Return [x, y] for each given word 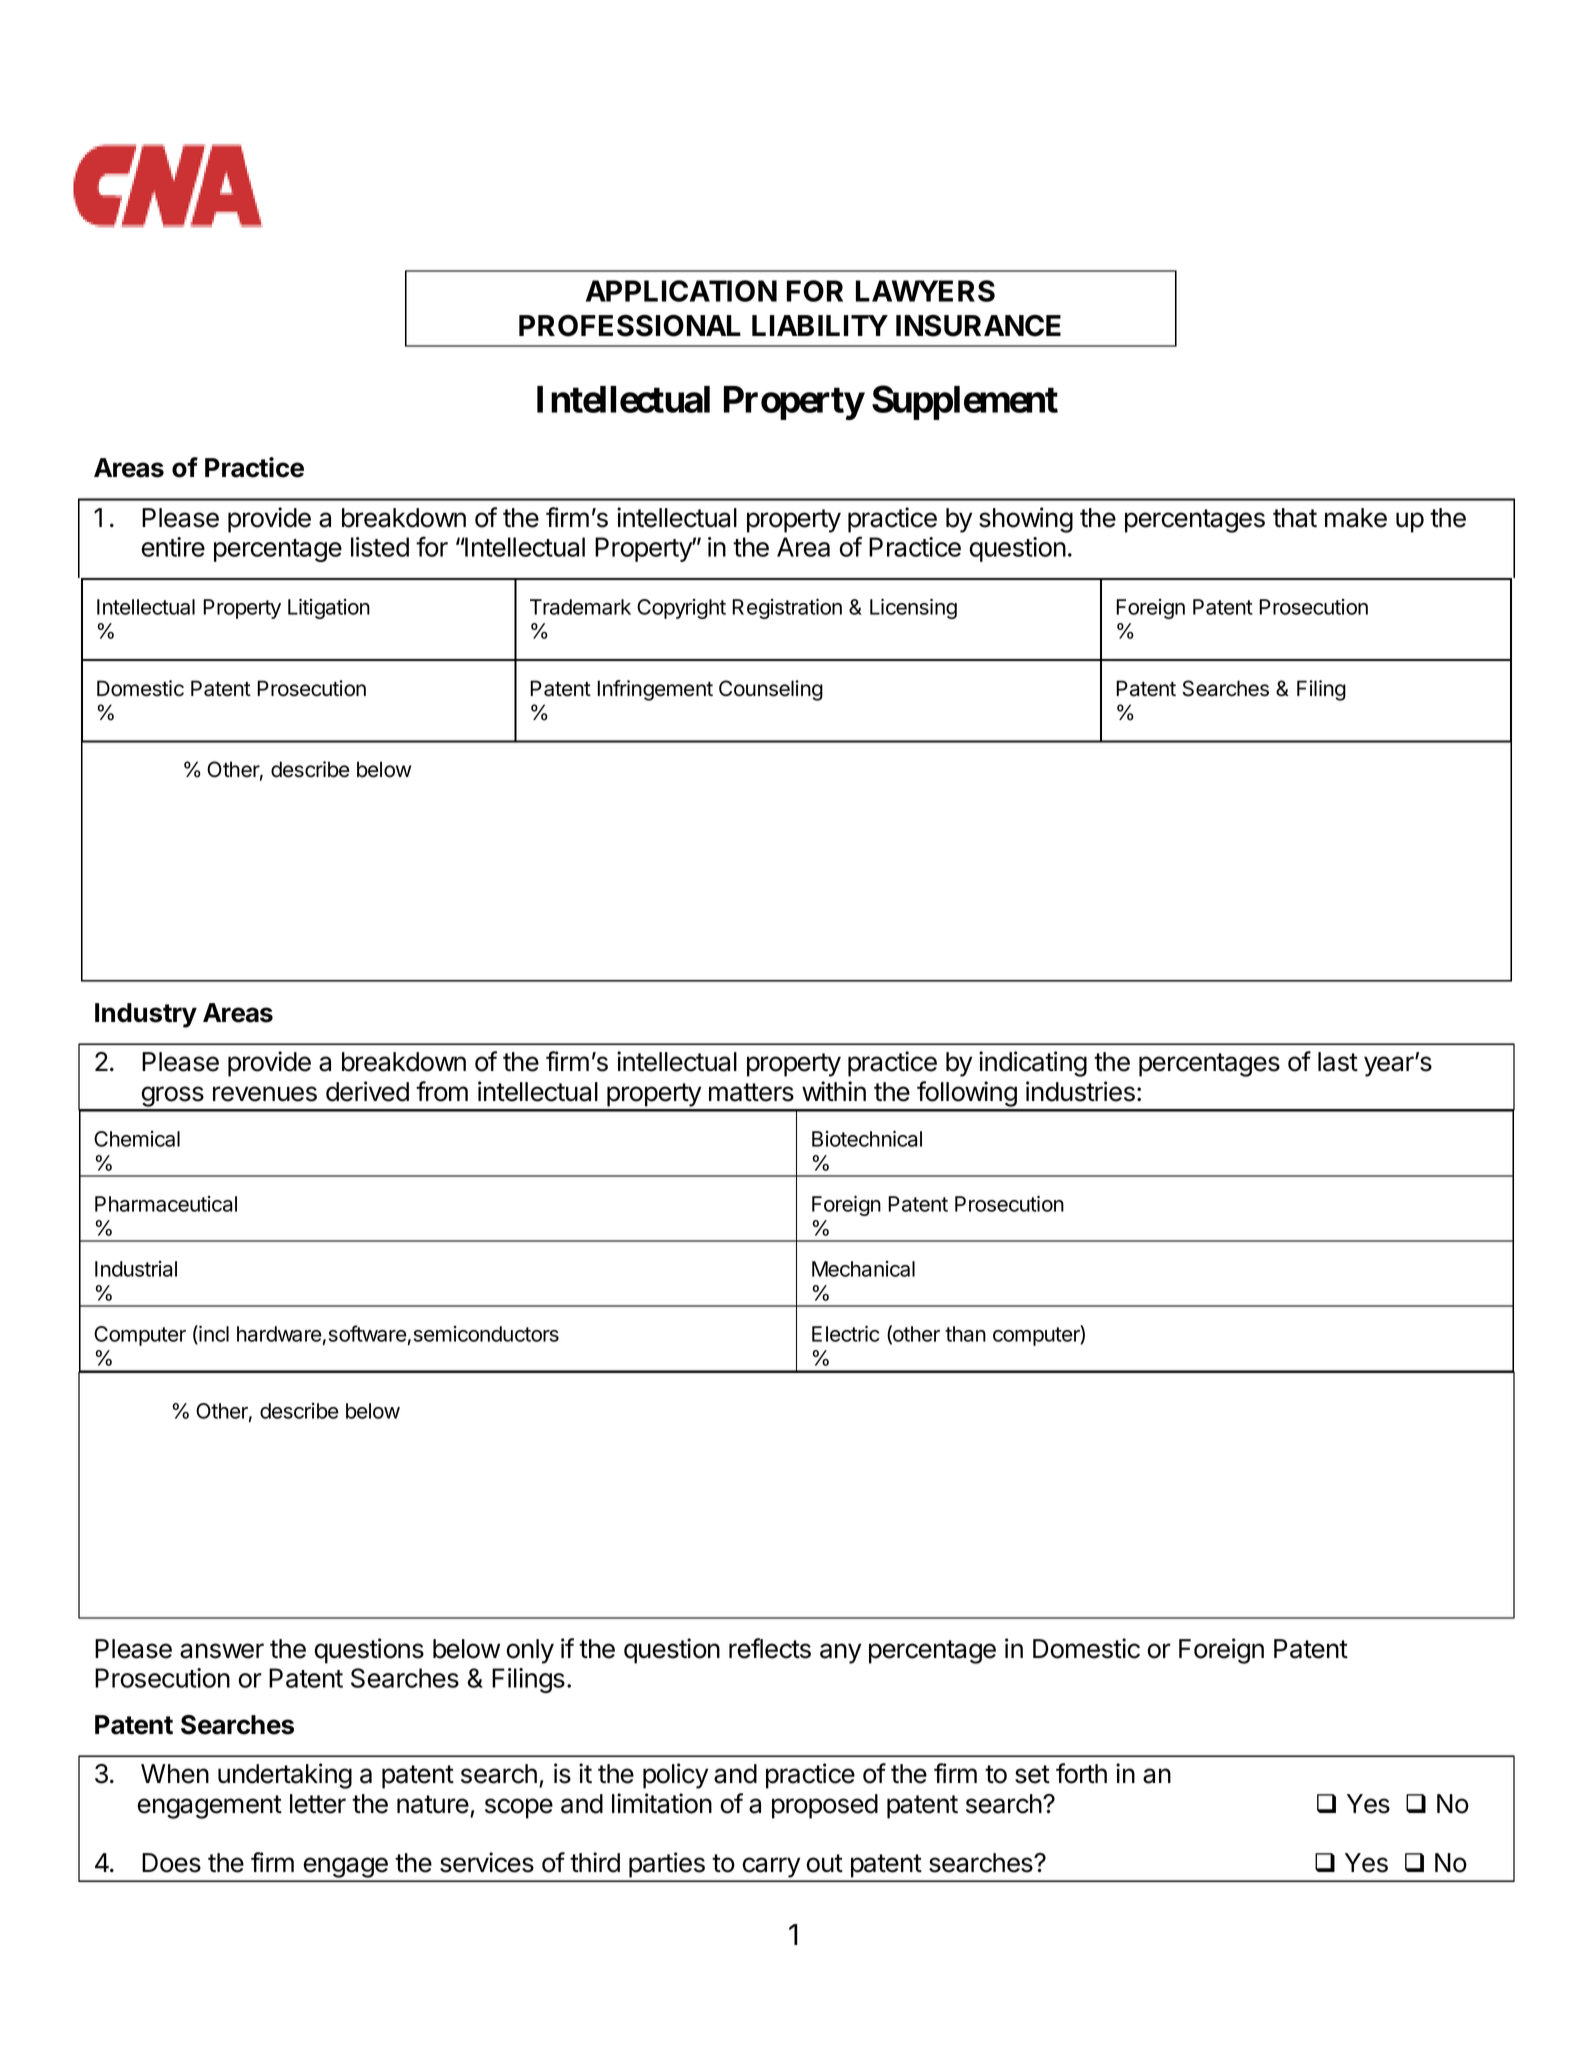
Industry [146, 1015]
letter [318, 1804]
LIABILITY [820, 325]
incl [213, 1334]
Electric [845, 1333]
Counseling [771, 690]
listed [380, 547]
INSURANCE [978, 325]
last [1338, 1062]
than [965, 1334]
